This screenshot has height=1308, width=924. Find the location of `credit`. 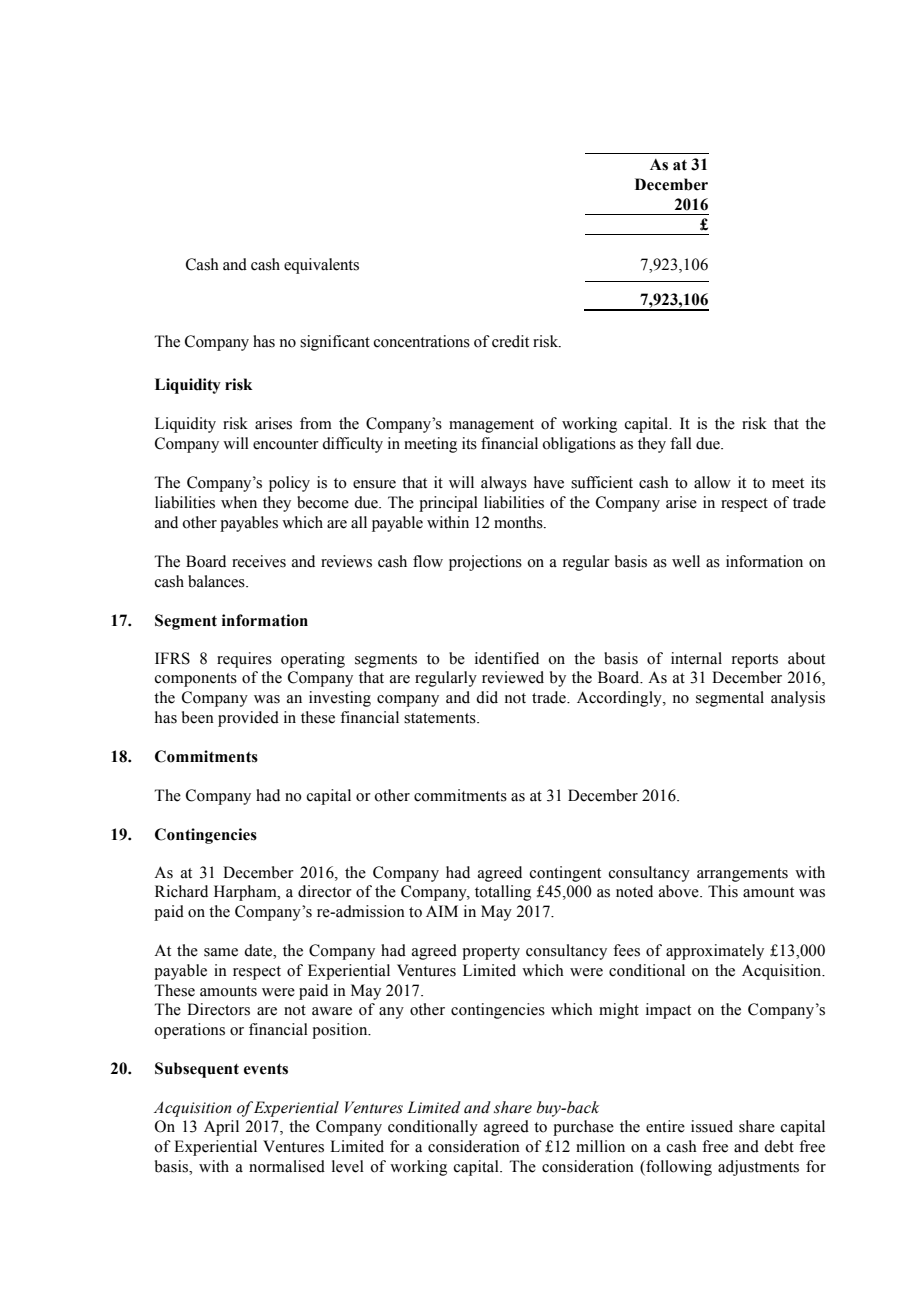

credit is located at coordinates (510, 341).
